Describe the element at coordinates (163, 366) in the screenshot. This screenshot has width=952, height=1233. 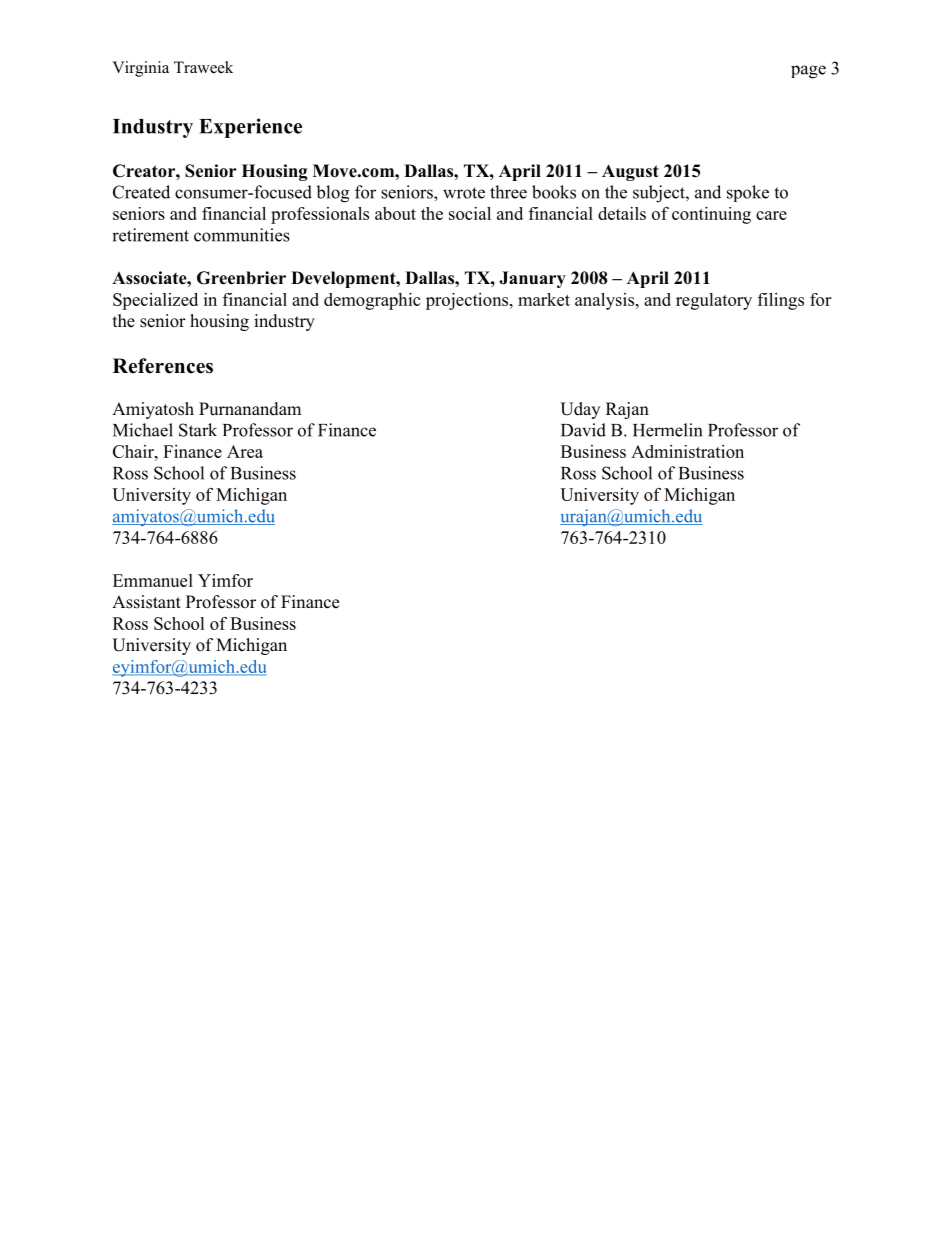
I see `References` at that location.
